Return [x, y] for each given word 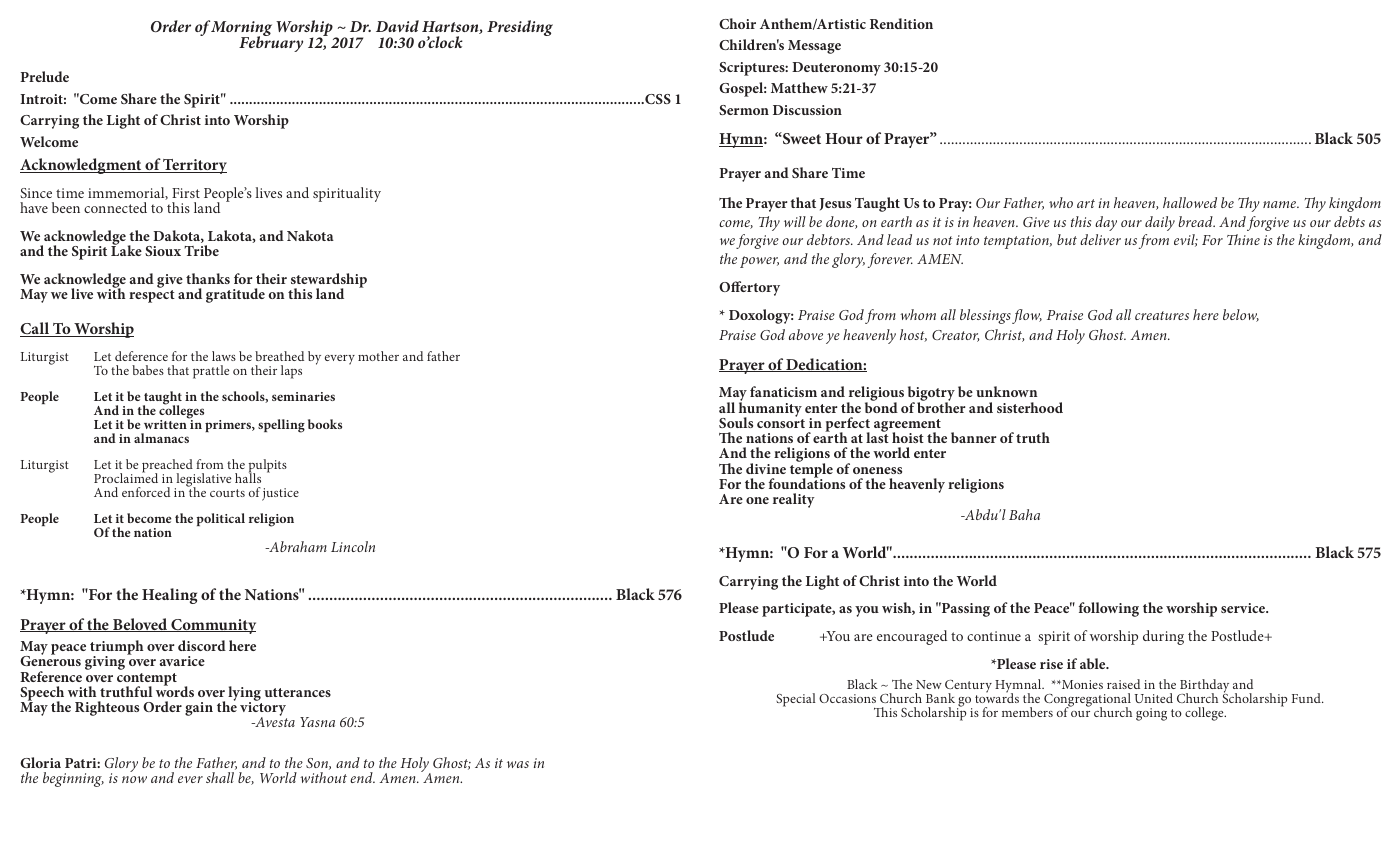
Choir [737, 23]
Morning [241, 30]
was [518, 764]
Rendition [901, 23]
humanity [770, 409]
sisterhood [1030, 407]
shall [220, 777]
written [166, 423]
